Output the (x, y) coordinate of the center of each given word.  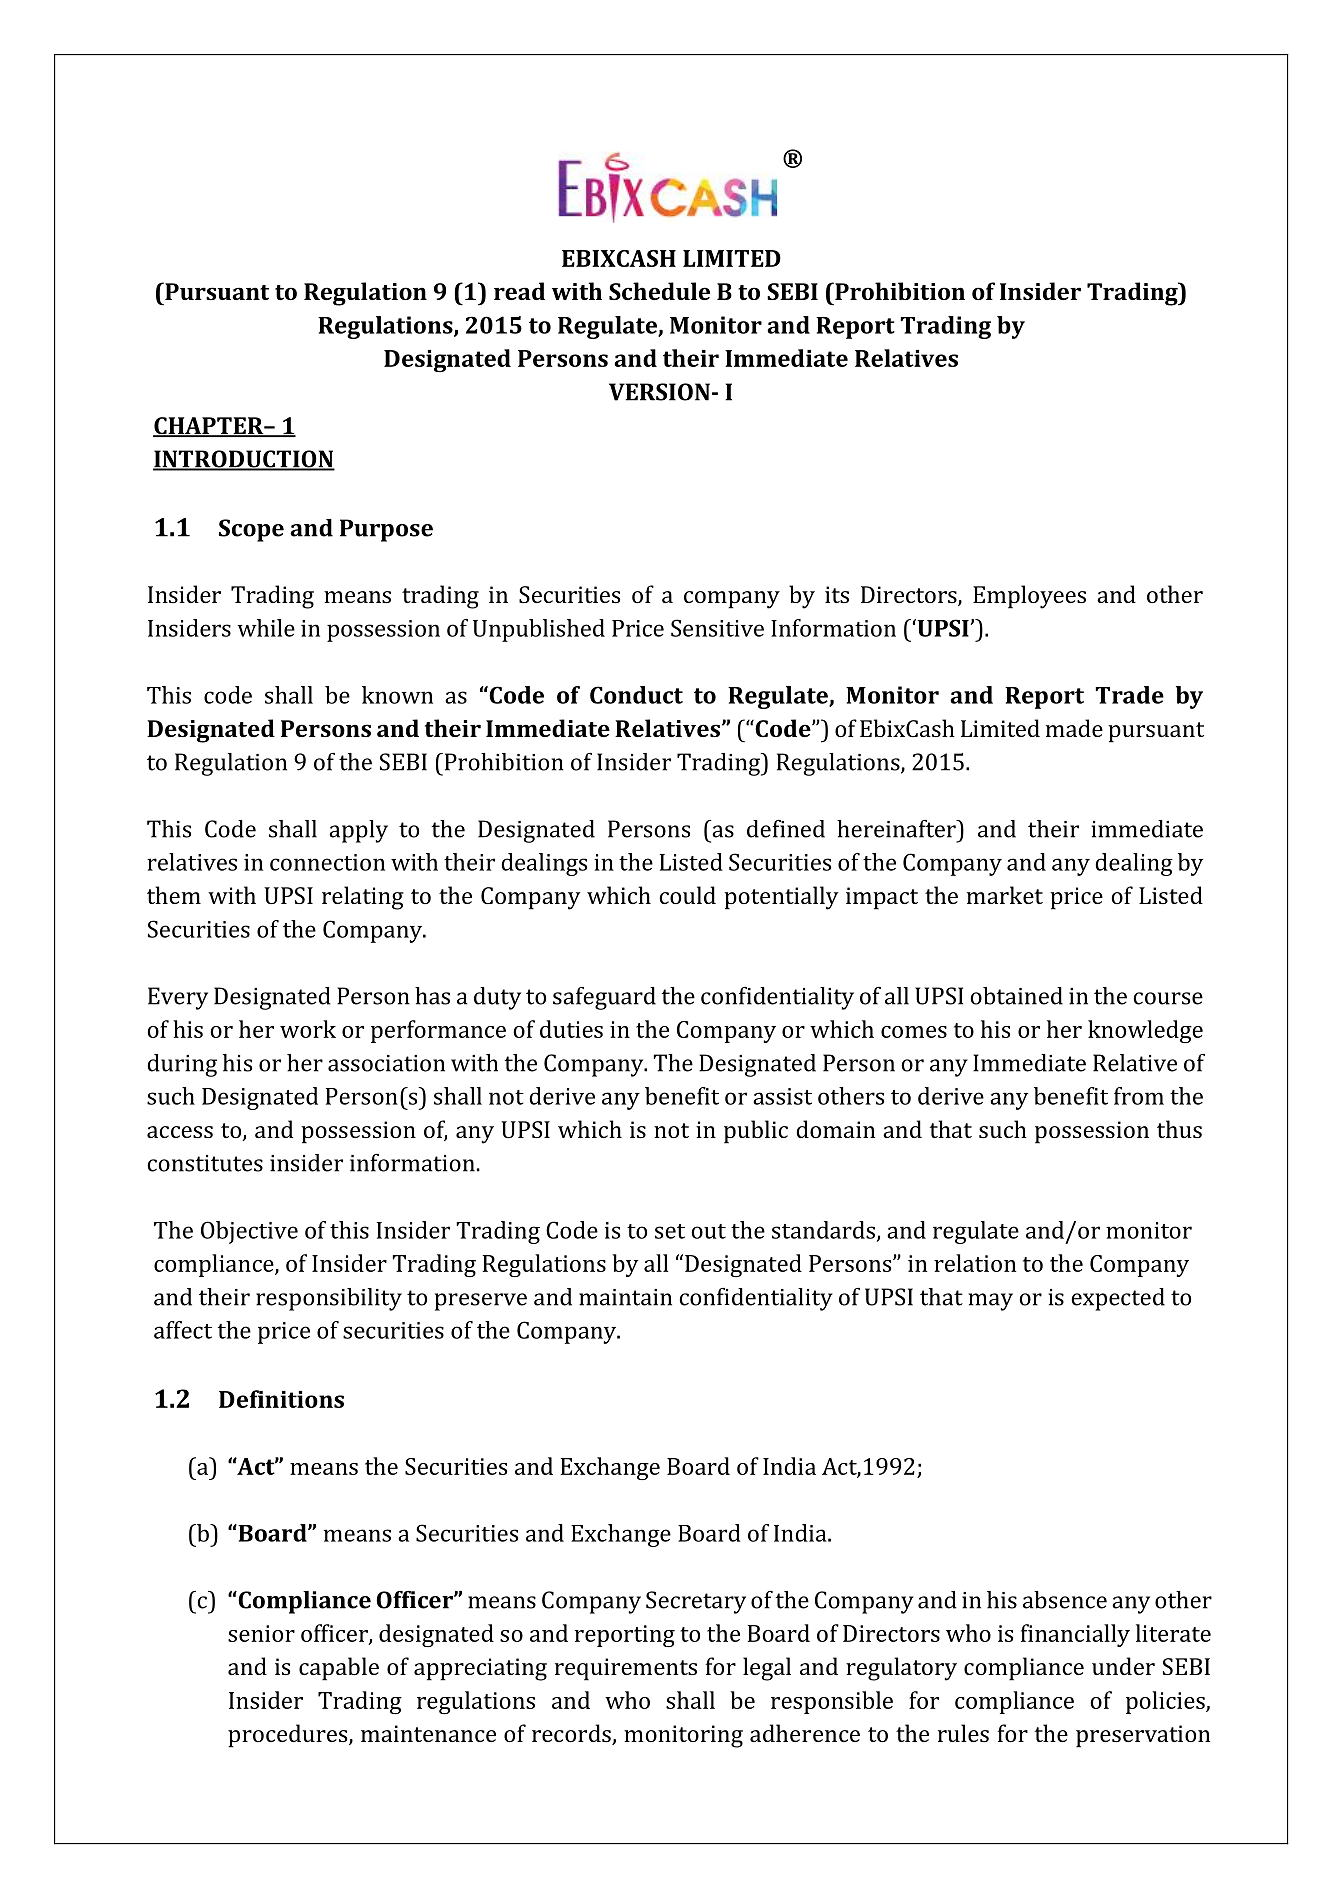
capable (339, 1669)
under (1123, 1666)
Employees (1029, 597)
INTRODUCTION (244, 460)
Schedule (659, 291)
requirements (626, 1669)
